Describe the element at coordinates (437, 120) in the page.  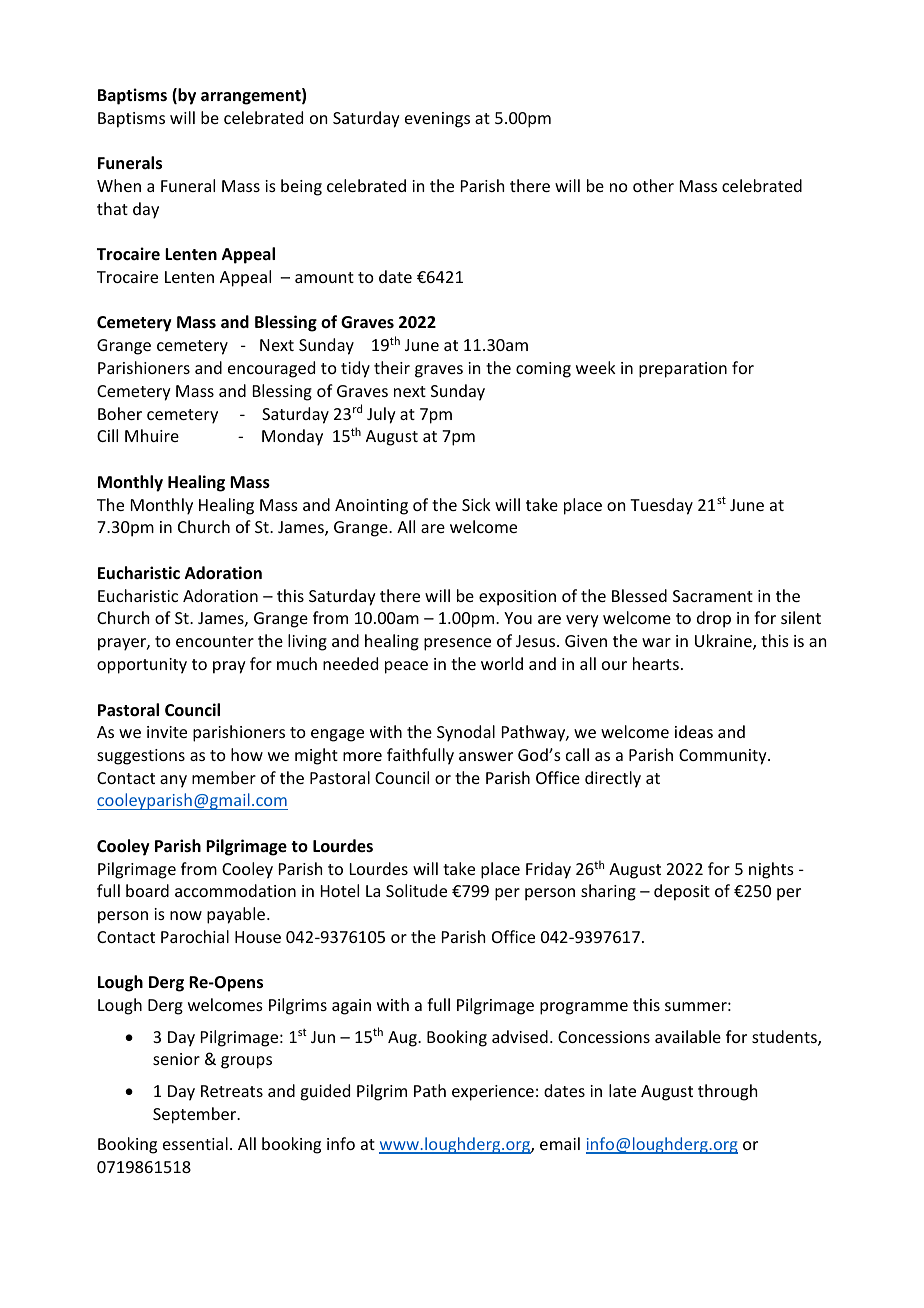
I see `evenings` at that location.
